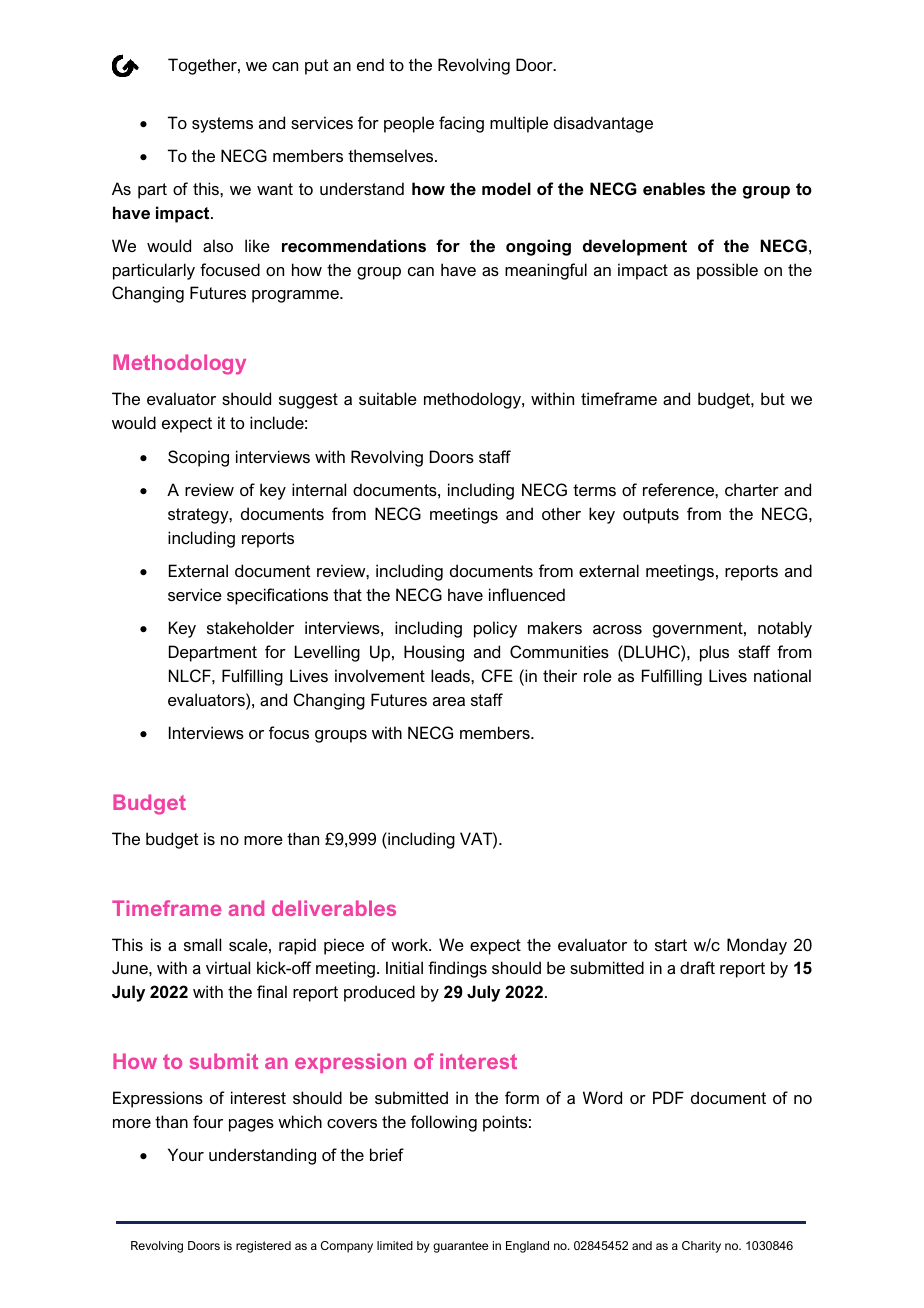 The image size is (924, 1308). What do you see at coordinates (275, 189) in the page?
I see `want` at bounding box center [275, 189].
